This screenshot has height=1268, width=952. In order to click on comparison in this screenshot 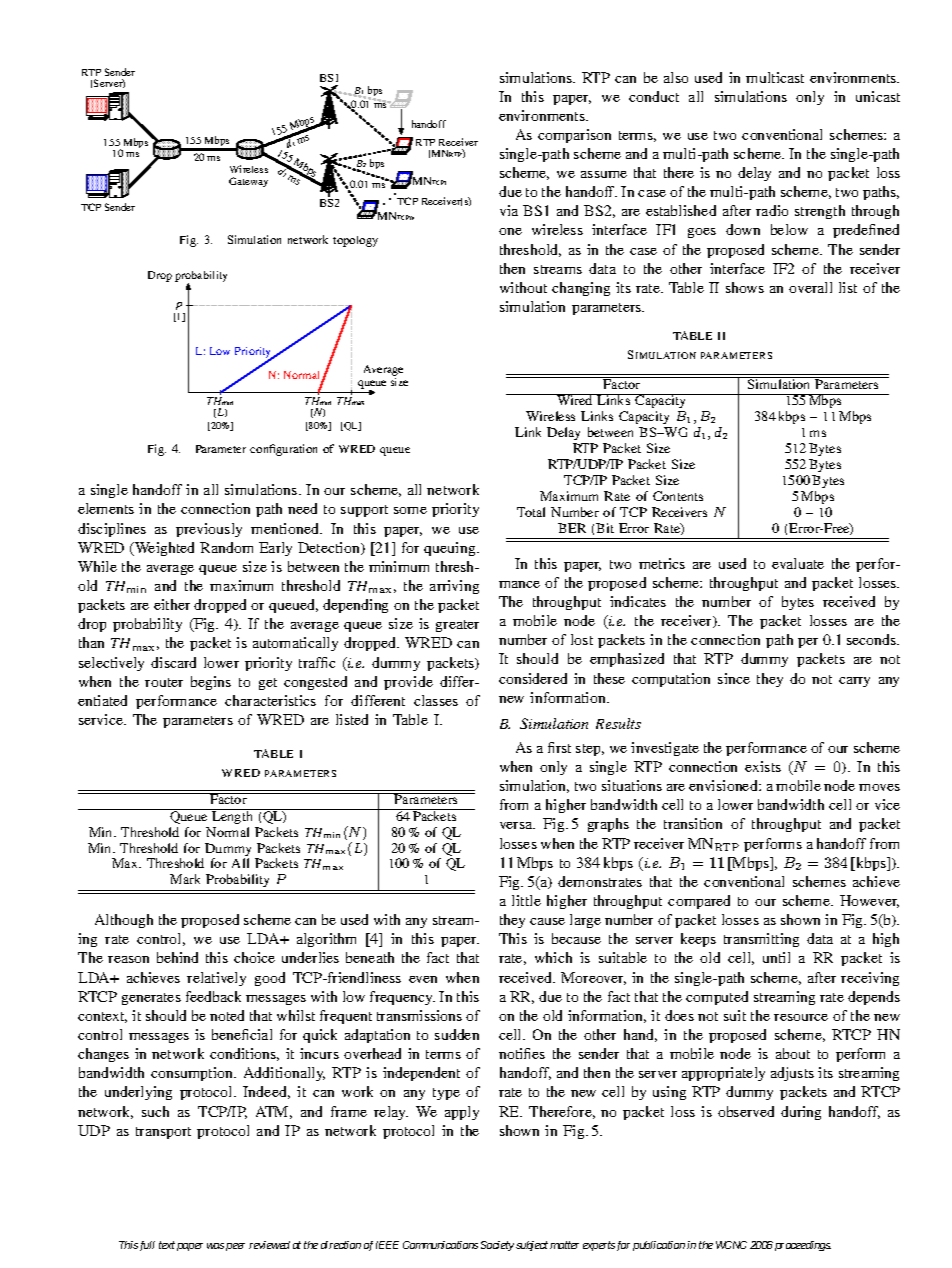, I will do `click(574, 136)`.
